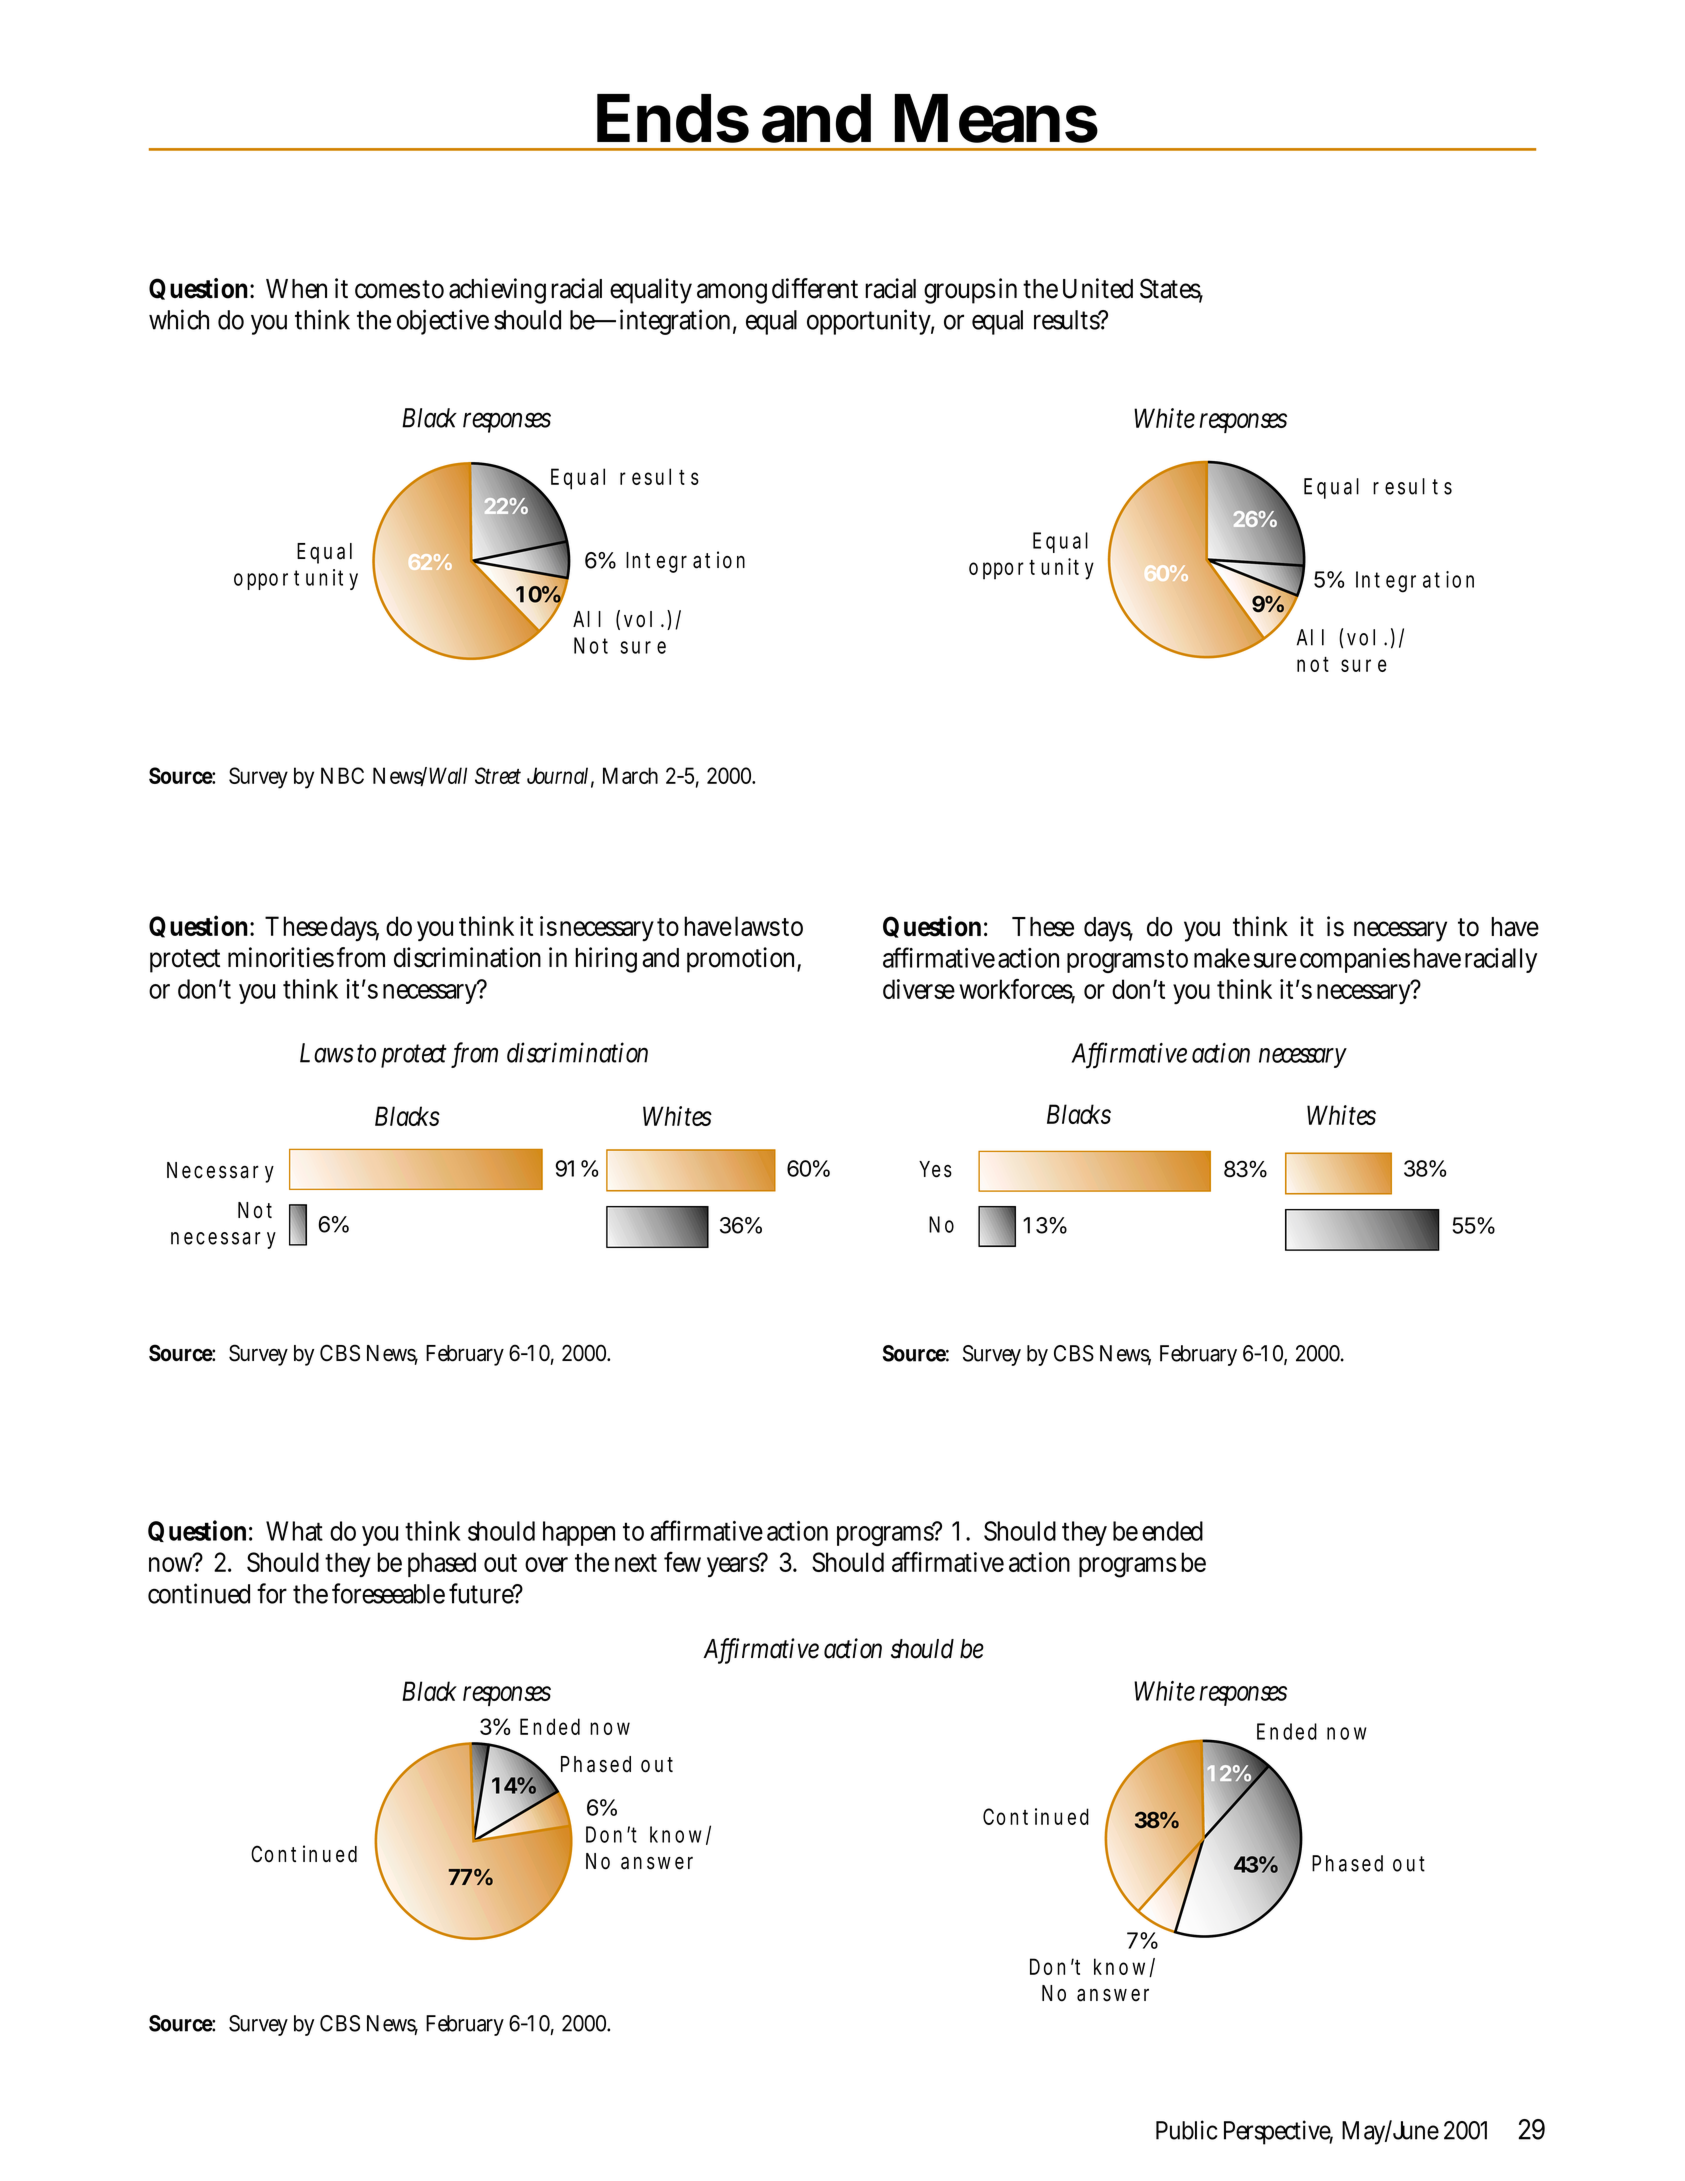  What do you see at coordinates (296, 289) in the screenshot?
I see `When` at bounding box center [296, 289].
